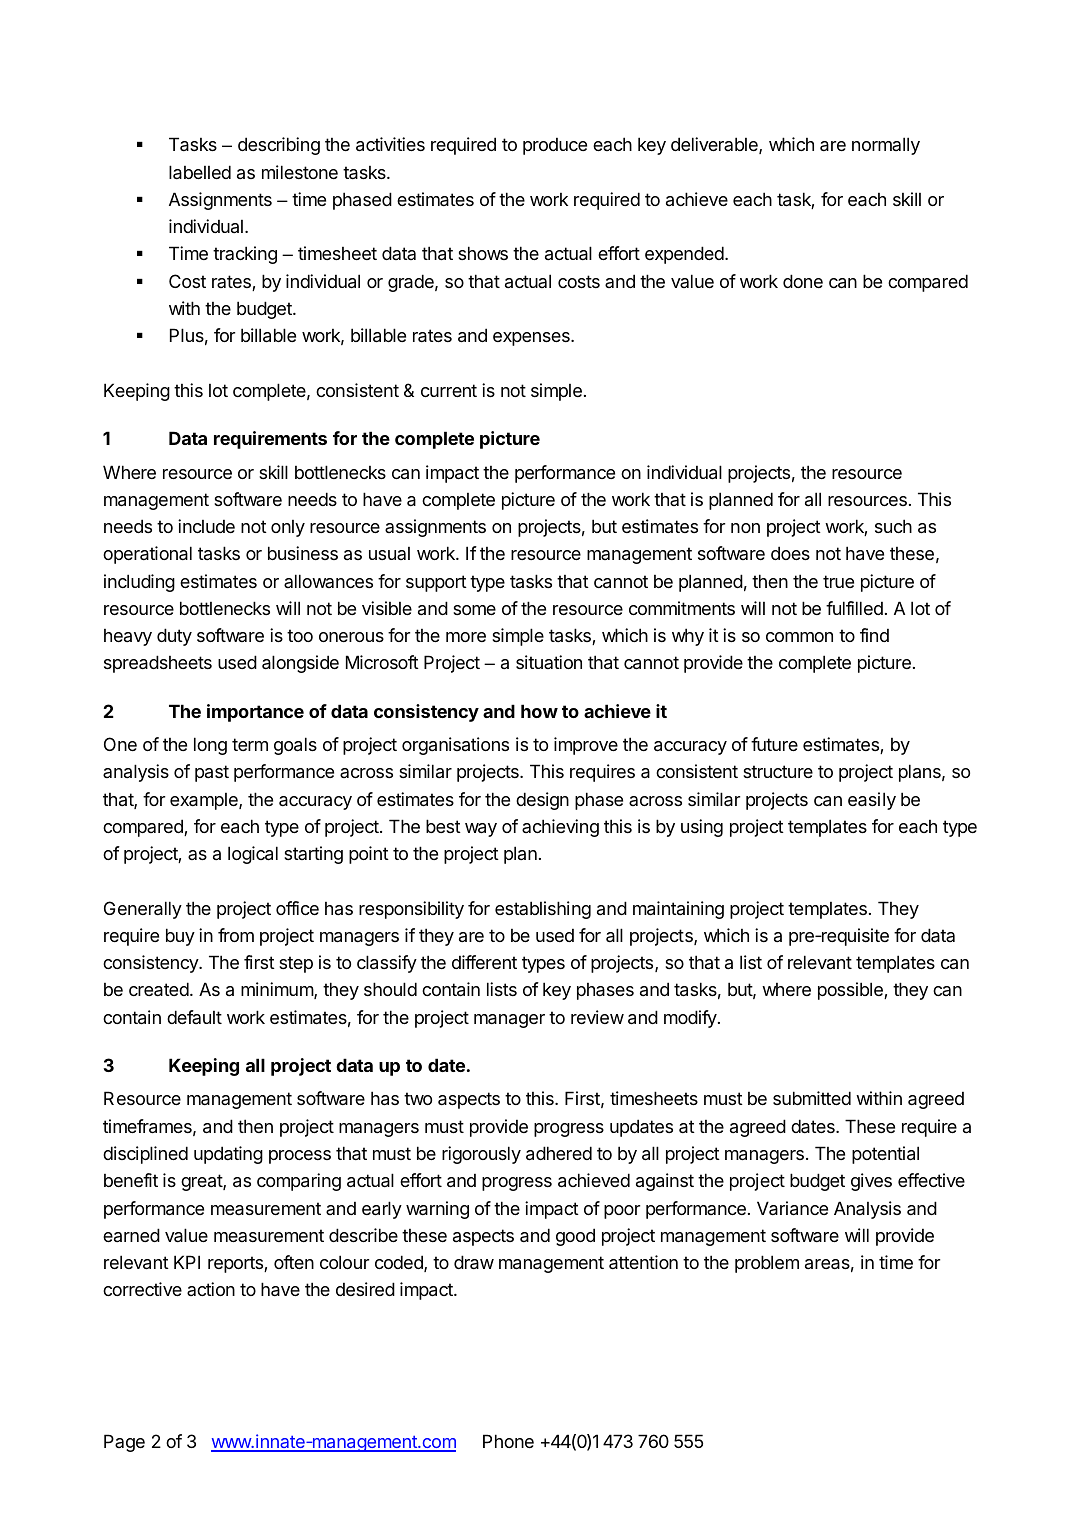 Image resolution: width=1082 pixels, height=1529 pixels. I want to click on normally, so click(886, 146).
